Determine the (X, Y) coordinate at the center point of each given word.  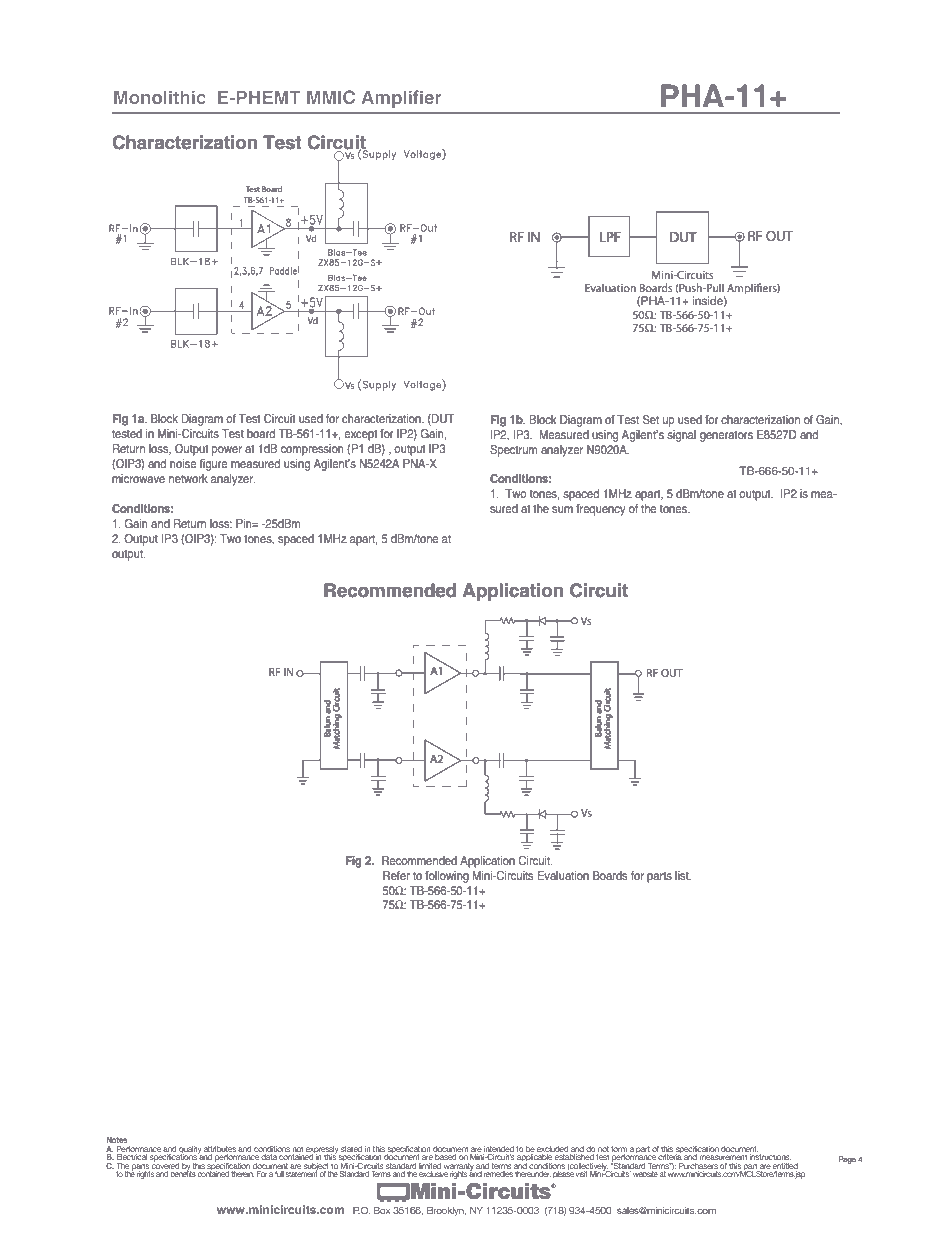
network (188, 478)
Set (651, 419)
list (683, 875)
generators (726, 436)
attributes (220, 1149)
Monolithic (160, 97)
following (447, 877)
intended (499, 1150)
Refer (396, 875)
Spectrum (513, 451)
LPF (610, 237)
